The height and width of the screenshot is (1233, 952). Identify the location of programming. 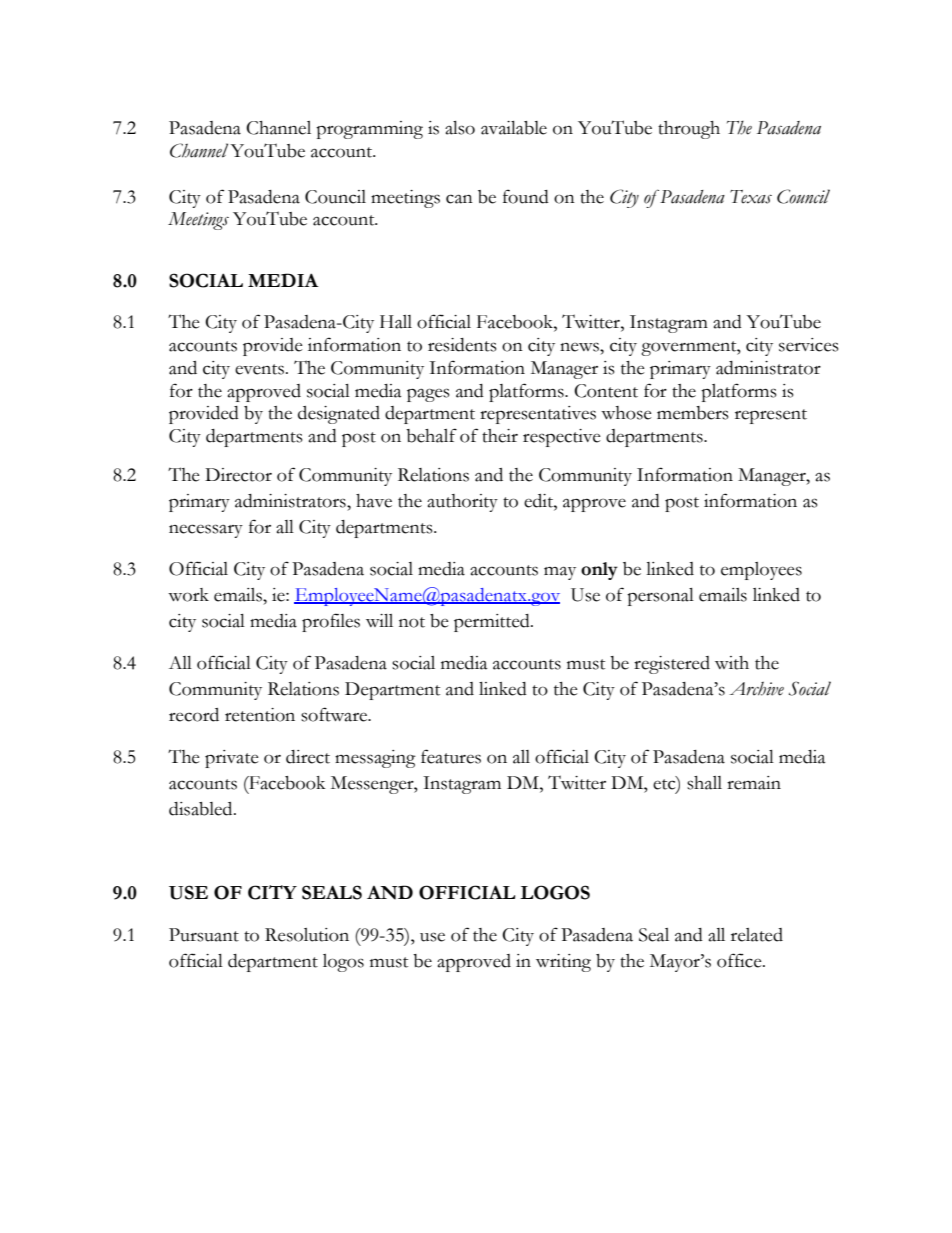
(369, 130).
